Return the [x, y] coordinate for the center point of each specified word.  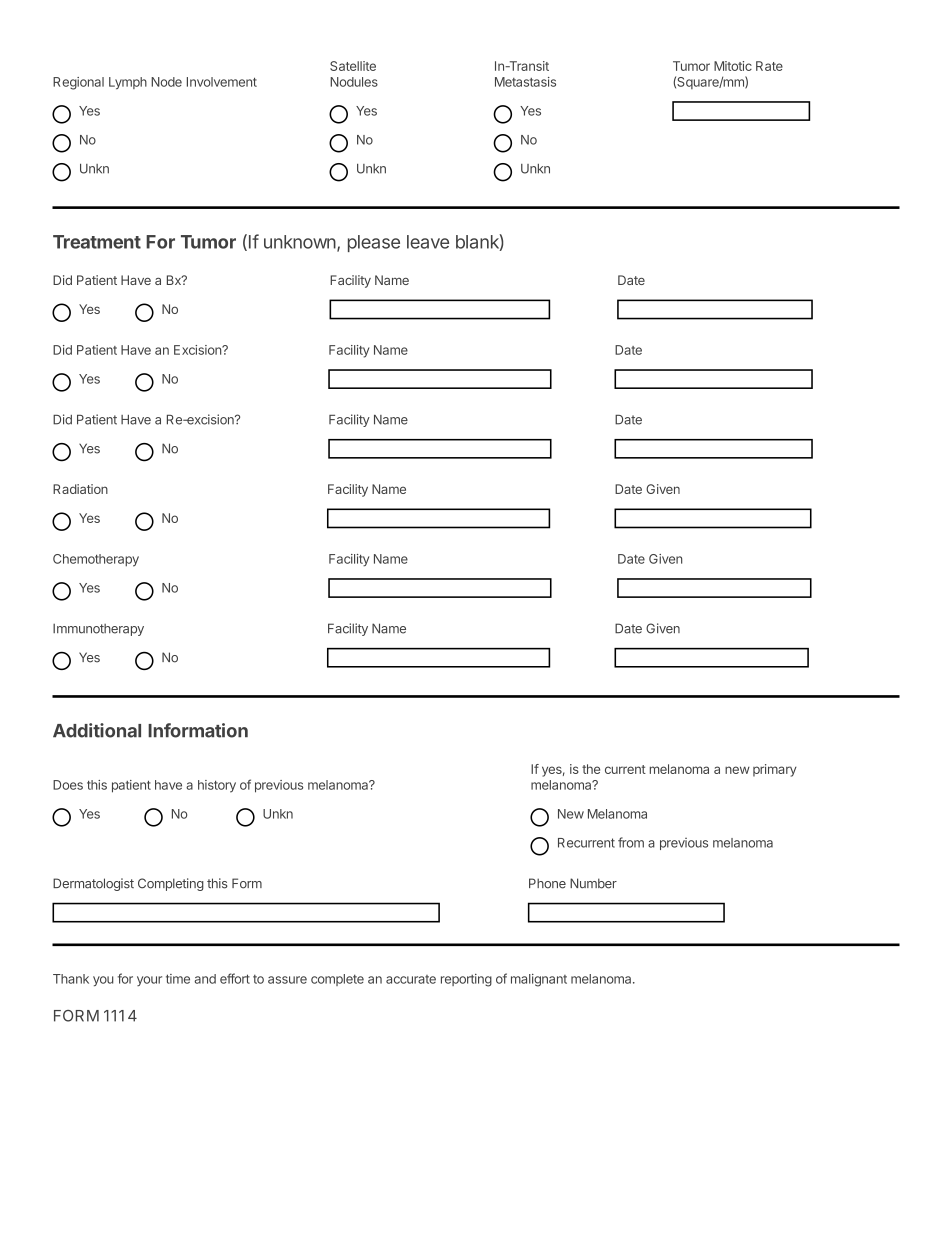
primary [775, 770]
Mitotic [733, 66]
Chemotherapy [96, 560]
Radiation [80, 489]
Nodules [354, 82]
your [149, 981]
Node [166, 82]
